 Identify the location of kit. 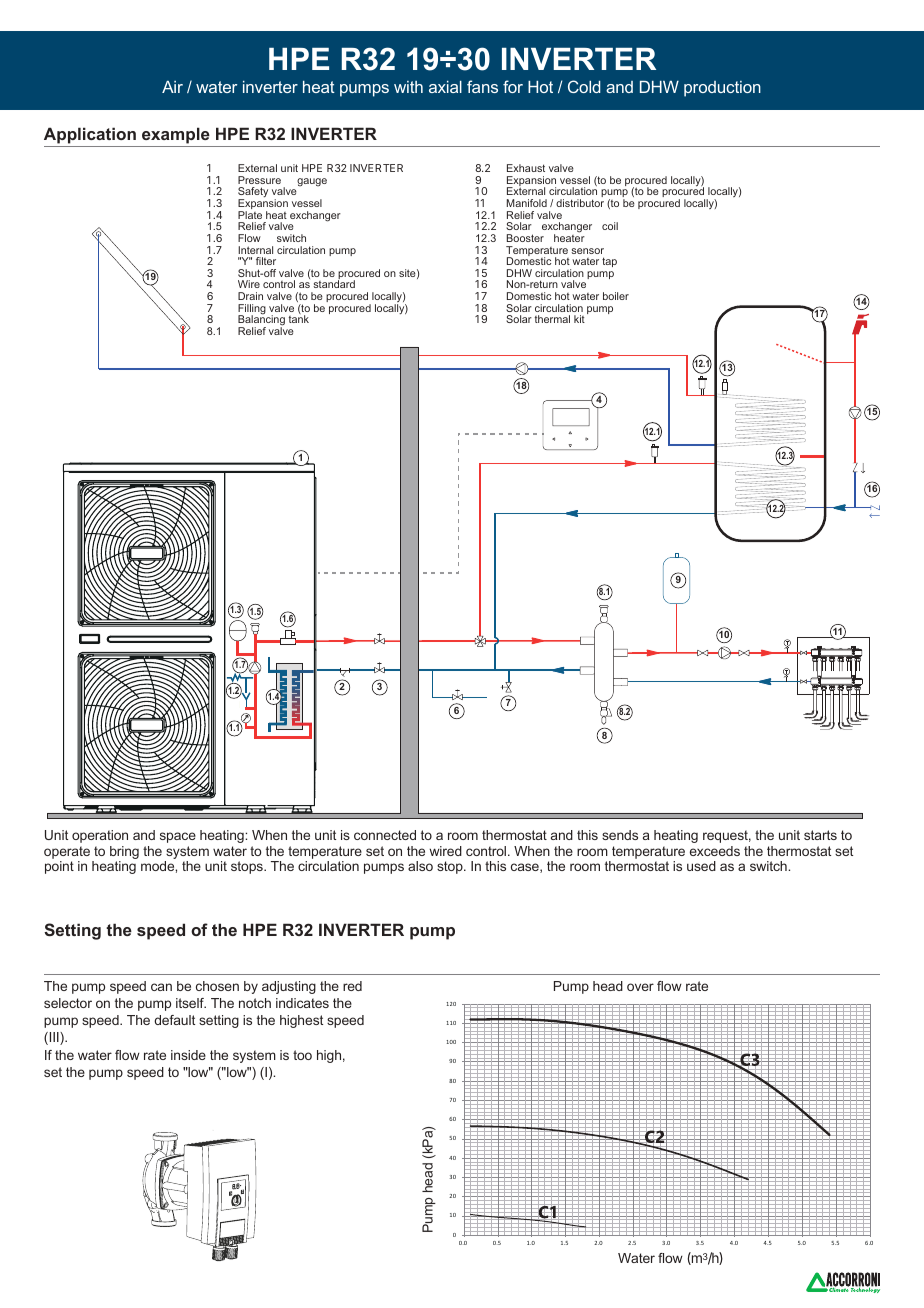
(579, 319).
